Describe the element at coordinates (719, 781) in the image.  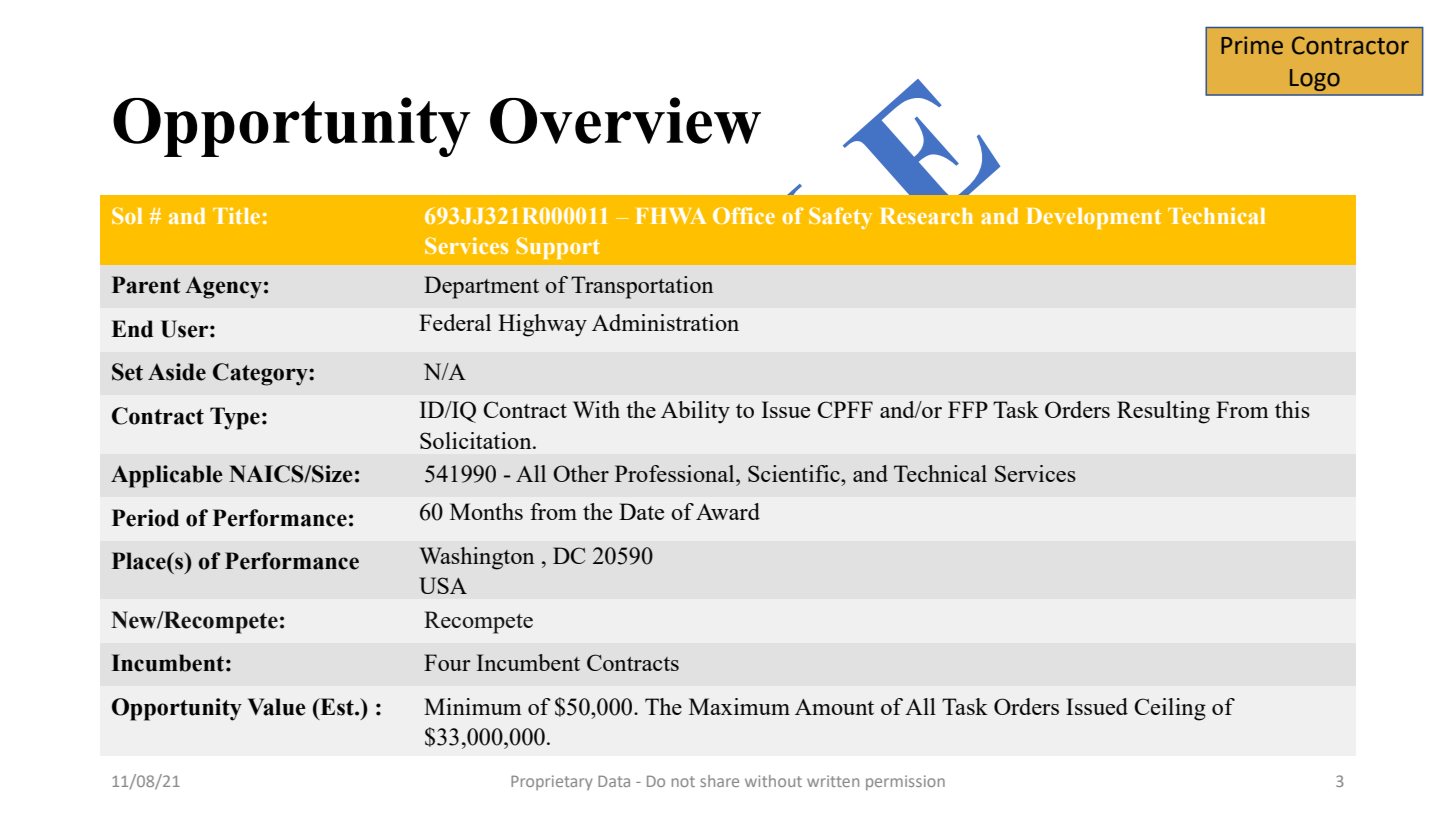
I see `share` at that location.
